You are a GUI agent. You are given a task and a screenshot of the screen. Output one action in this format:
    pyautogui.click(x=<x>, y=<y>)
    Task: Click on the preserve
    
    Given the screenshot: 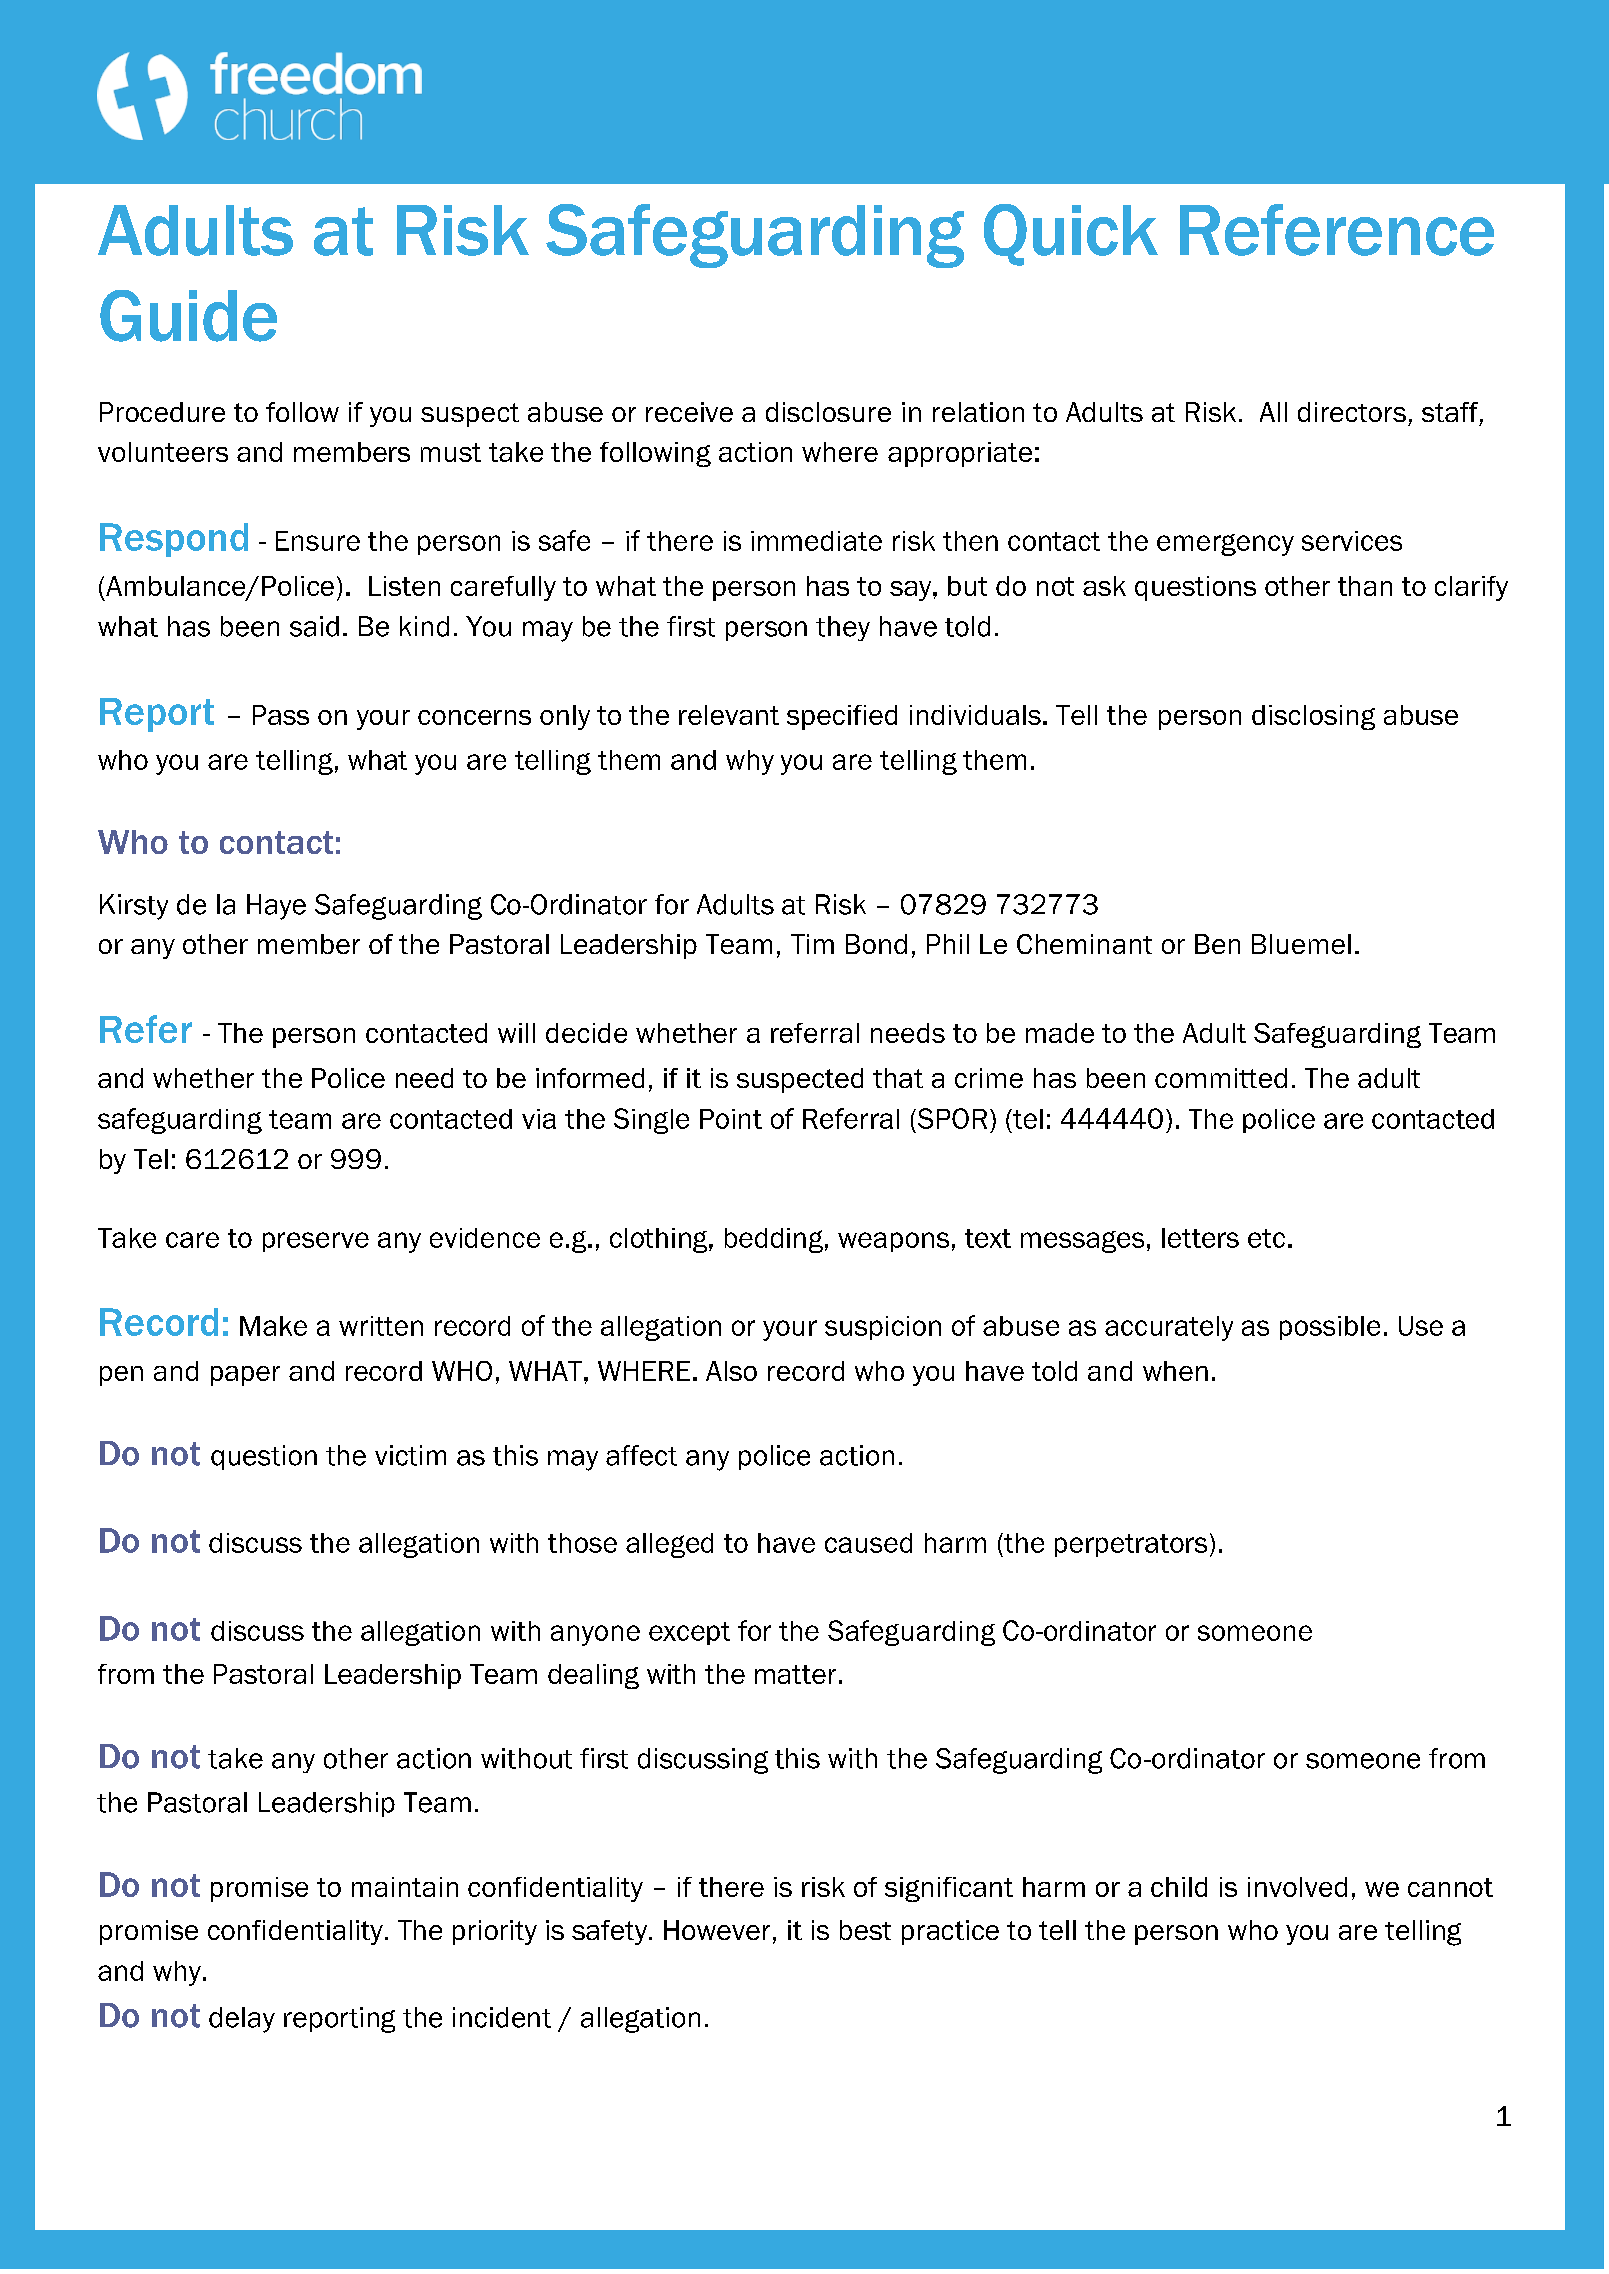 What is the action you would take?
    pyautogui.click(x=316, y=1242)
